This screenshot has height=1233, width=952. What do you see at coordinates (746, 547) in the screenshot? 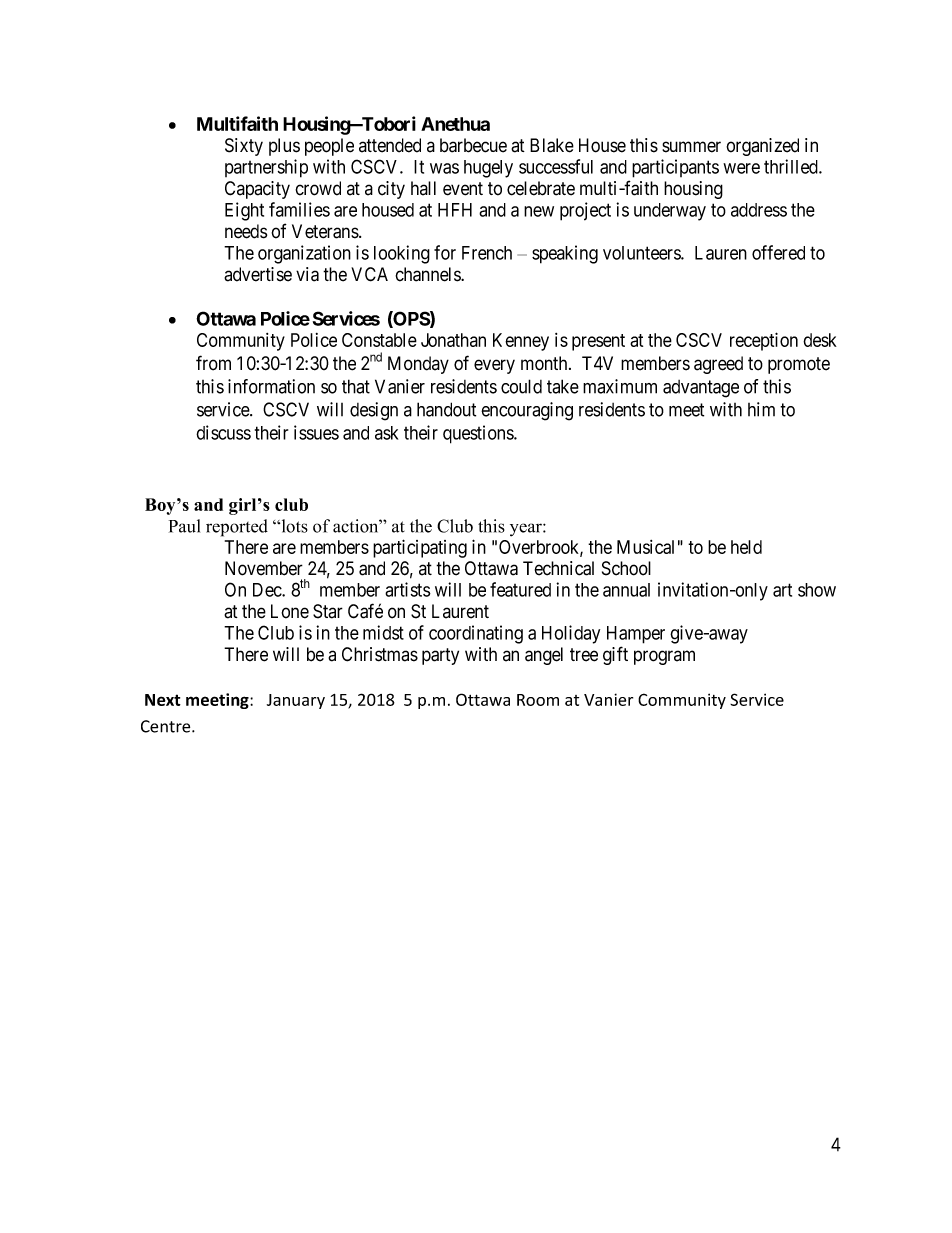
I see `held` at bounding box center [746, 547].
